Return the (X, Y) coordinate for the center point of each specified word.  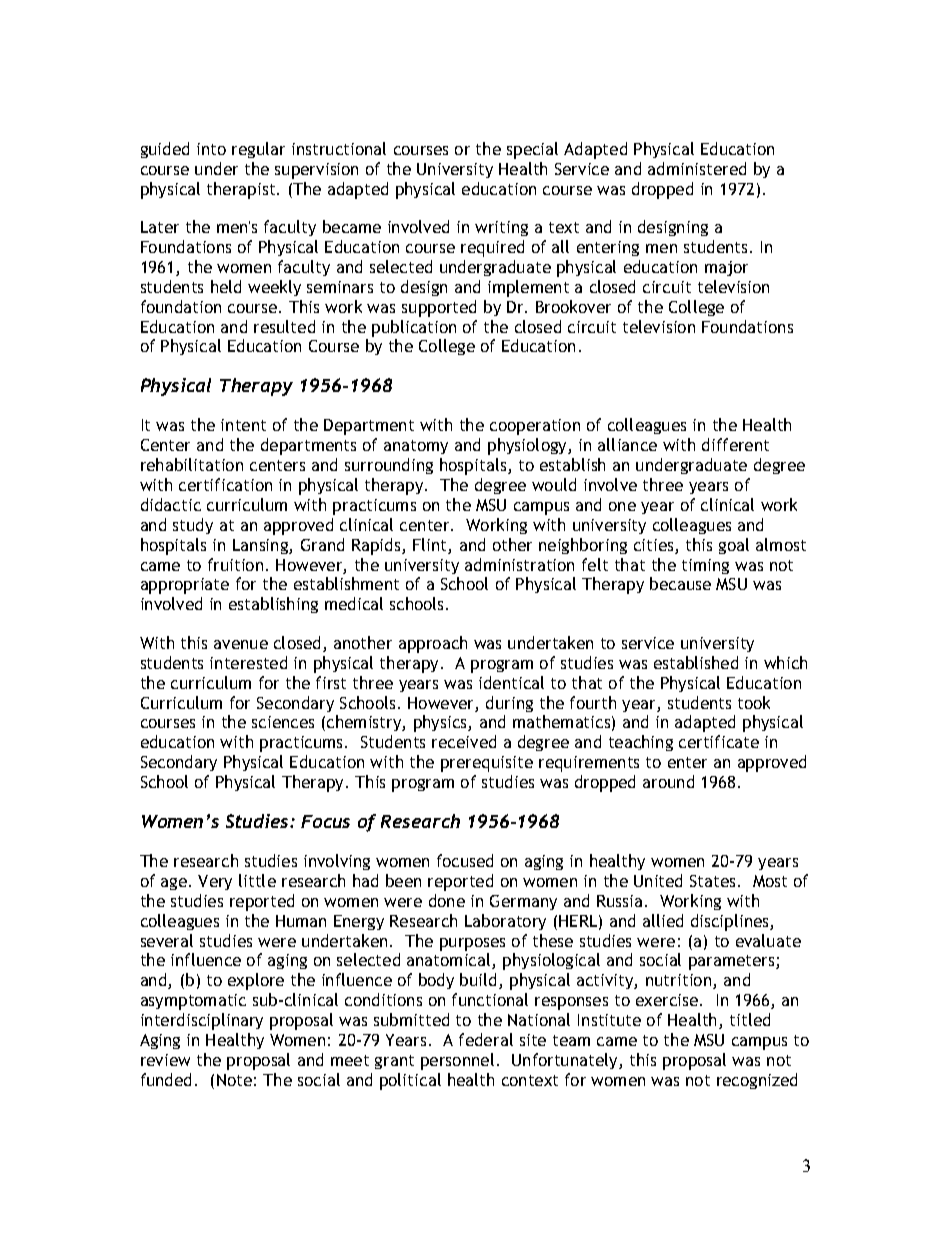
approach (433, 644)
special (532, 150)
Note (234, 1080)
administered (697, 168)
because (680, 583)
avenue (241, 644)
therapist (242, 190)
